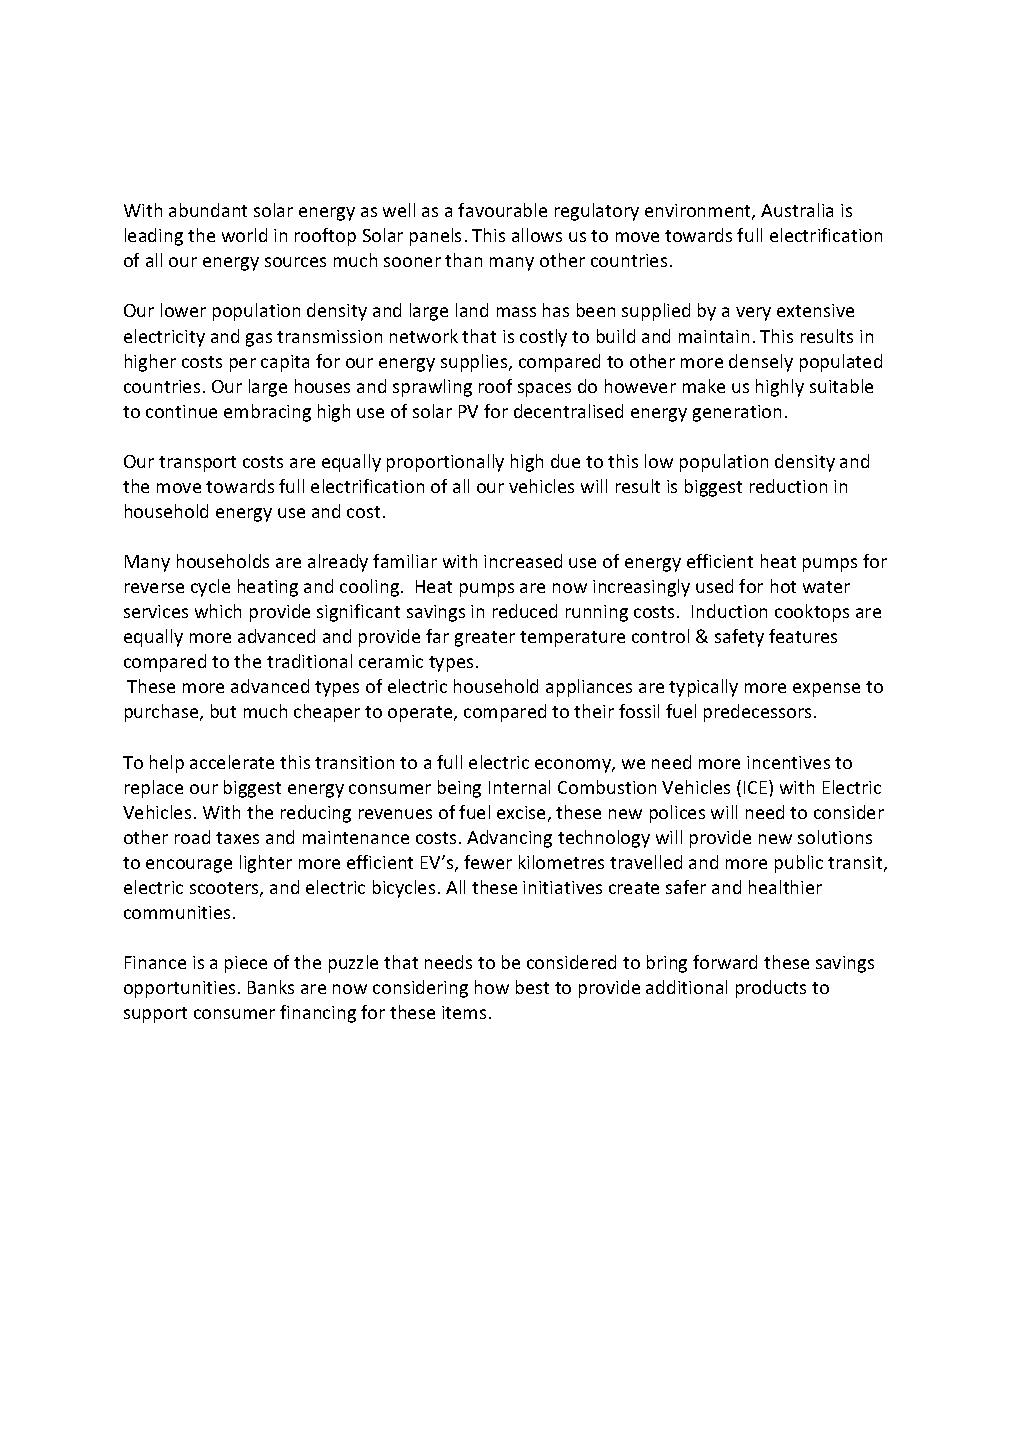 This image has width=1017, height=1440. Describe the element at coordinates (519, 787) in the image. I see `Internal` at that location.
